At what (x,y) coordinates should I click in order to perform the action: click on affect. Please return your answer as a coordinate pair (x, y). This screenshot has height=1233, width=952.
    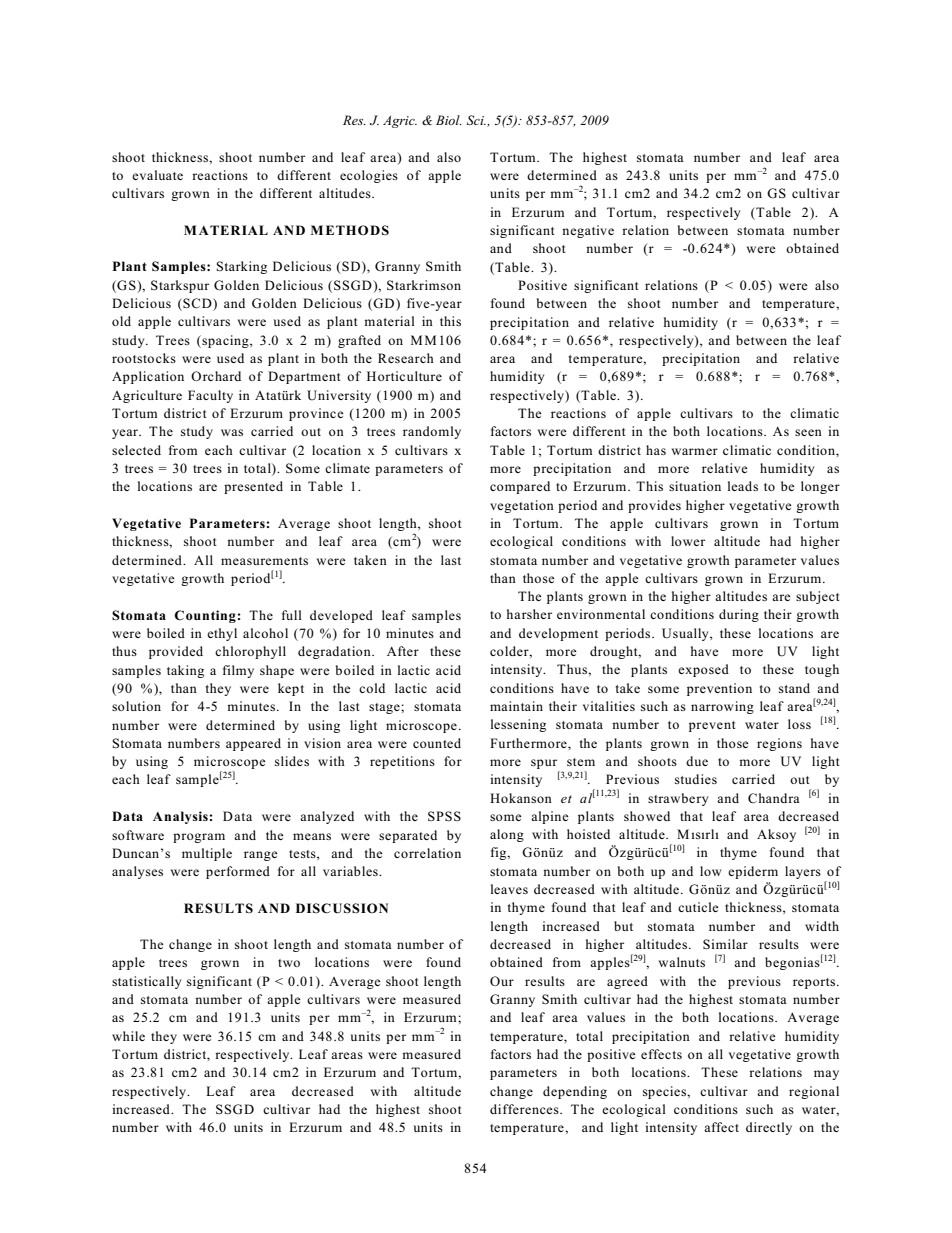
    Looking at the image, I should click on (721, 1127).
